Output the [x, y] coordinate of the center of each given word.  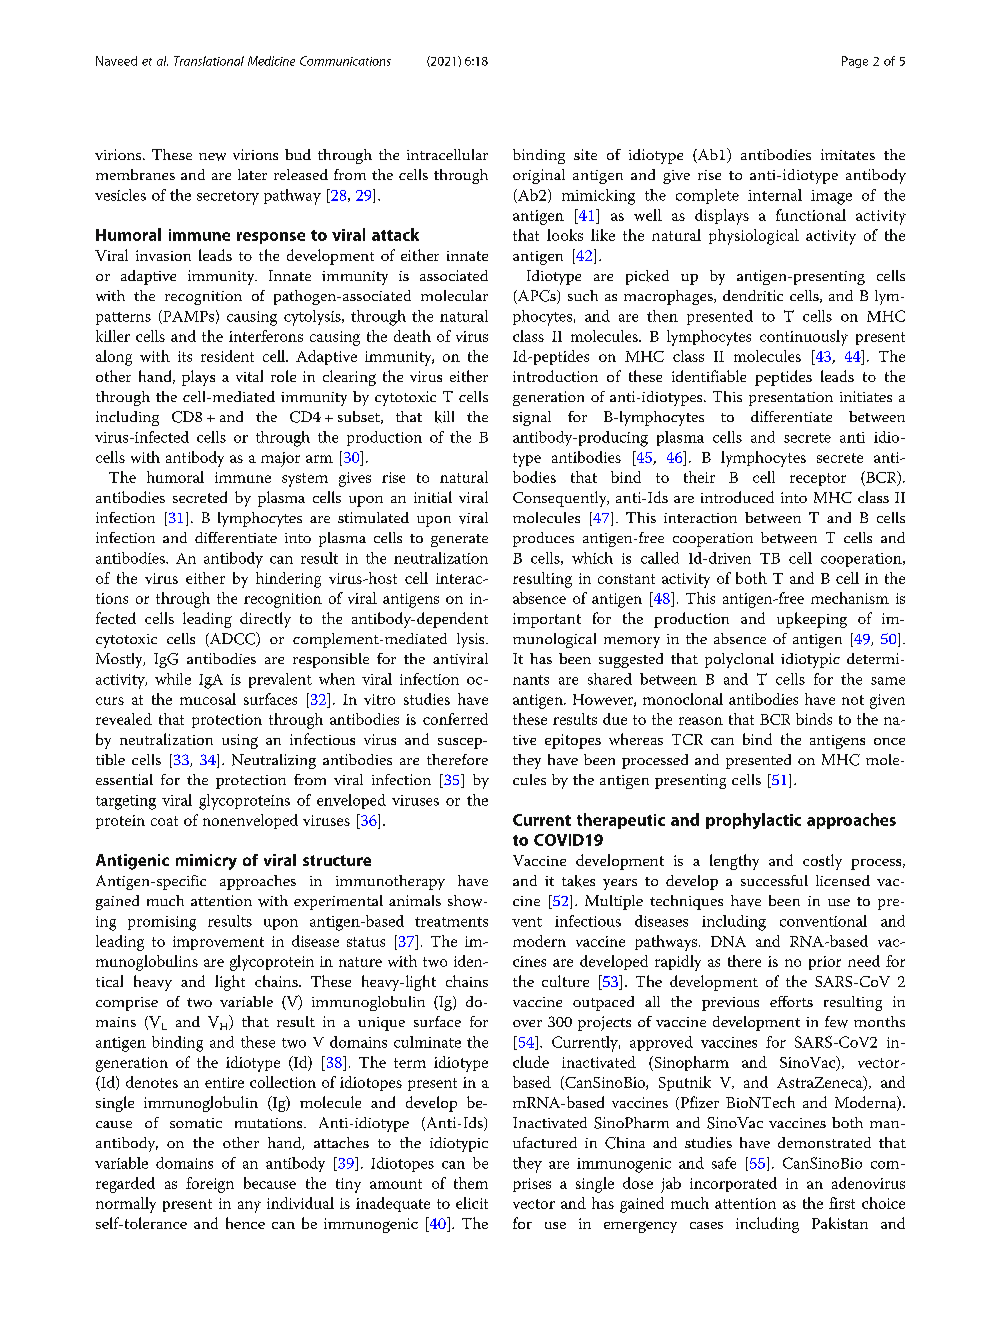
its [185, 356]
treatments [451, 922]
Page [855, 62]
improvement [218, 943]
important [547, 620]
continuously [804, 338]
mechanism [850, 598]
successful [774, 880]
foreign [210, 1185]
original [539, 176]
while [173, 679]
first [842, 1203]
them [471, 1183]
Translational [209, 61]
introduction [555, 376]
